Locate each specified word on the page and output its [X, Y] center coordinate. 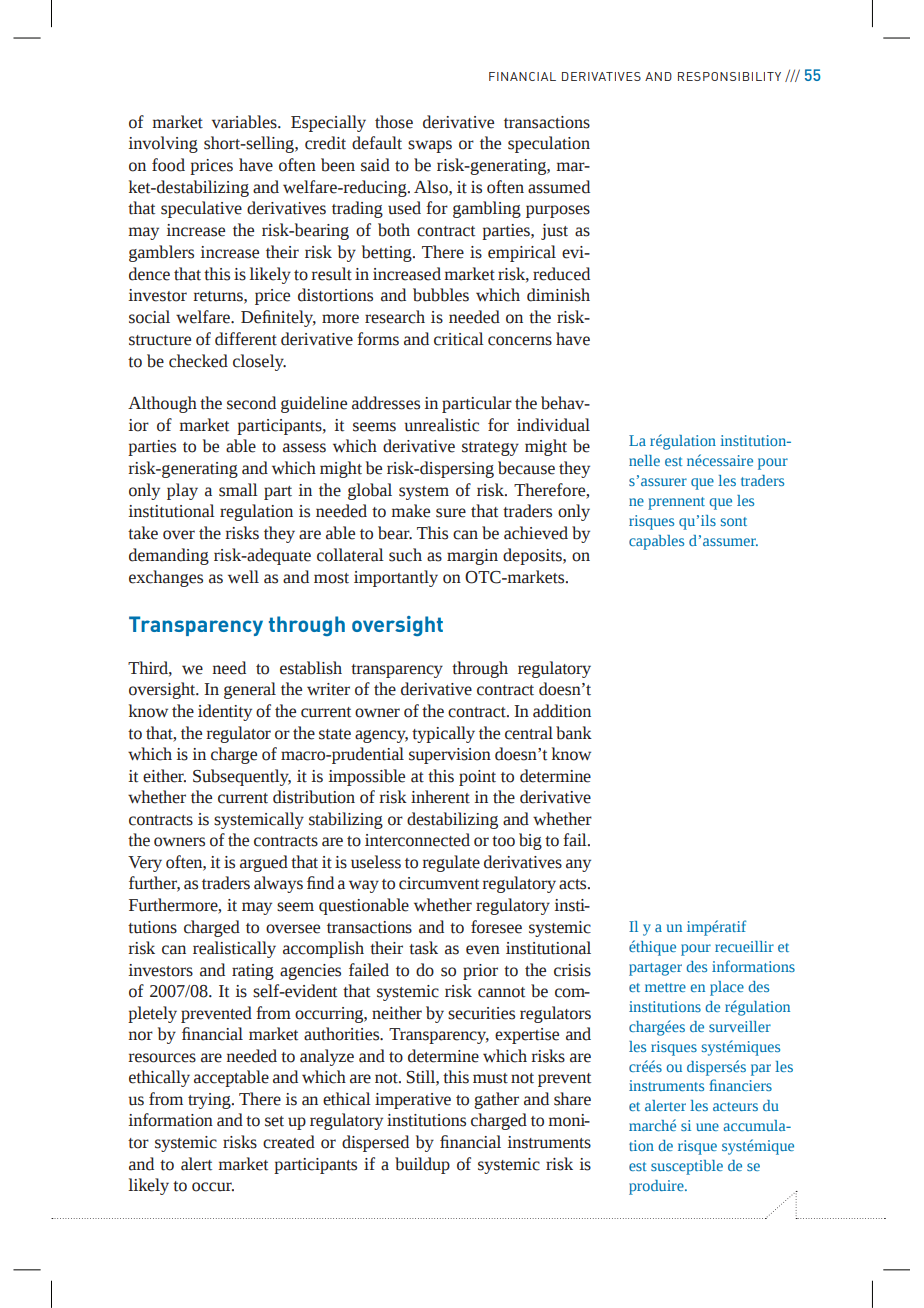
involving [163, 144]
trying [210, 1101]
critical [459, 339]
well [243, 577]
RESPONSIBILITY [729, 76]
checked [198, 361]
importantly [396, 578]
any [578, 865]
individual [553, 425]
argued [264, 863]
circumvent [439, 883]
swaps [430, 146]
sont [734, 521]
